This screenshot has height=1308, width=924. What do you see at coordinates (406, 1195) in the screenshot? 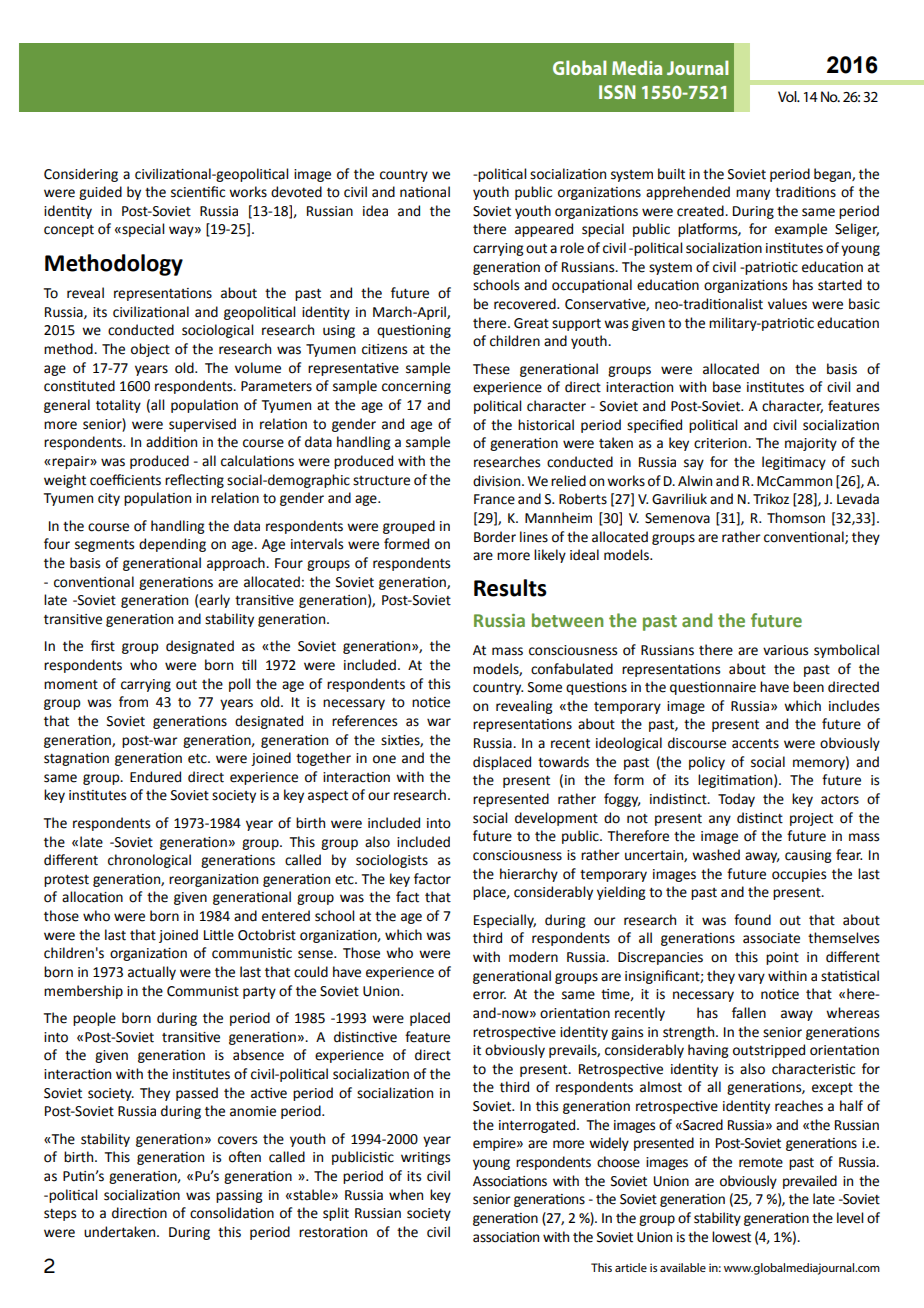
I see `when` at bounding box center [406, 1195].
